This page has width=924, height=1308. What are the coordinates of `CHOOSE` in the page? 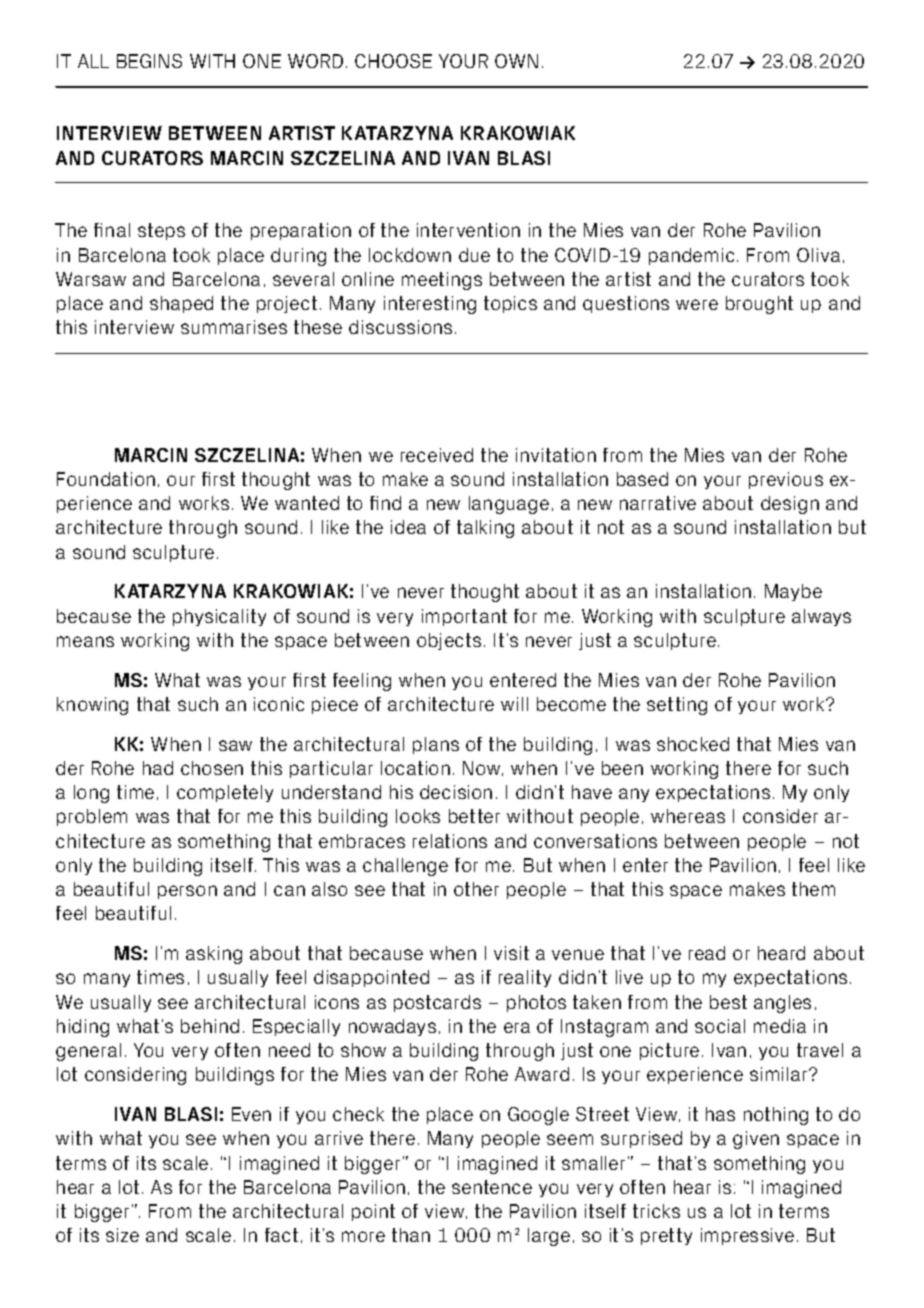 It's located at (393, 61).
